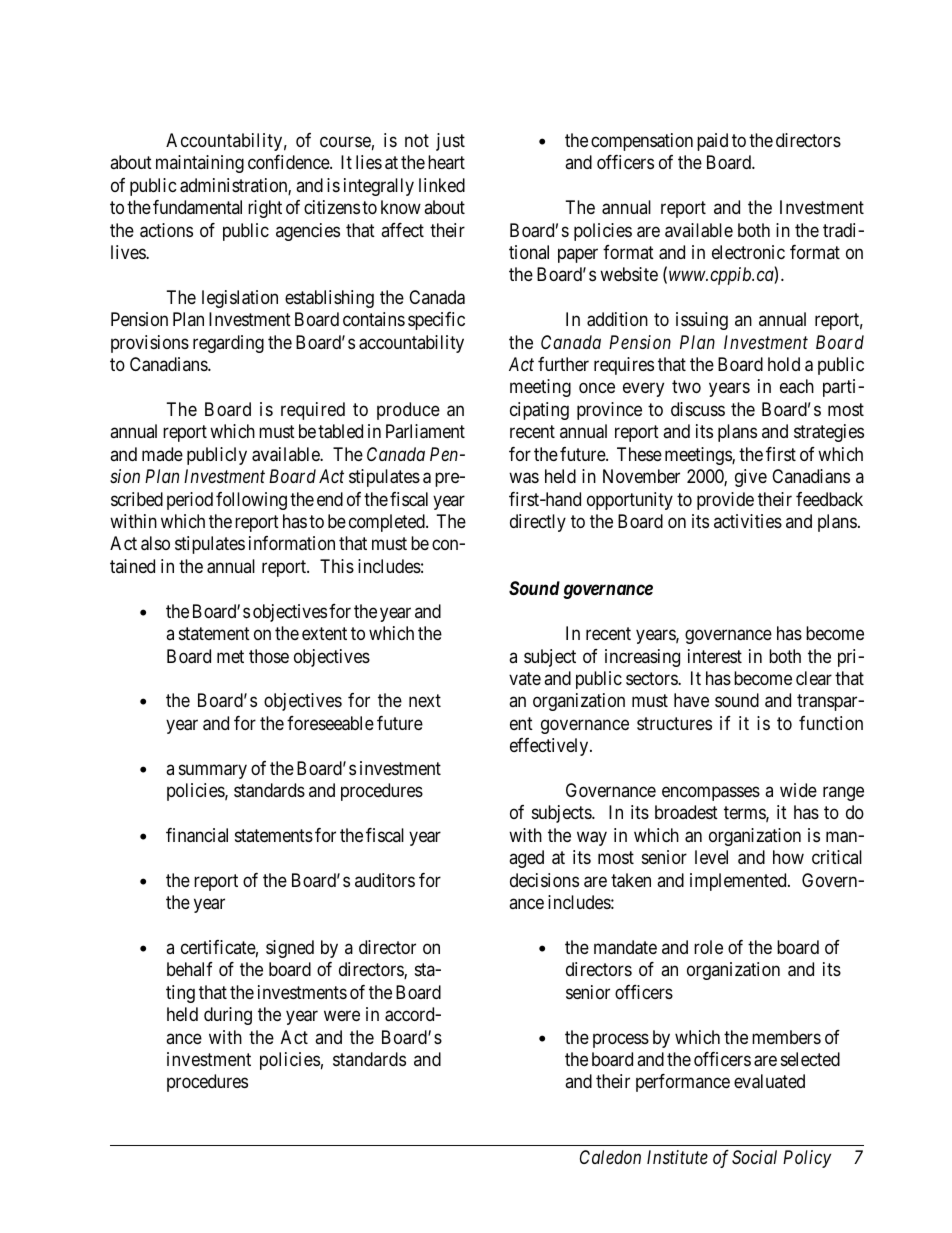  What do you see at coordinates (425, 701) in the page?
I see `next` at bounding box center [425, 701].
